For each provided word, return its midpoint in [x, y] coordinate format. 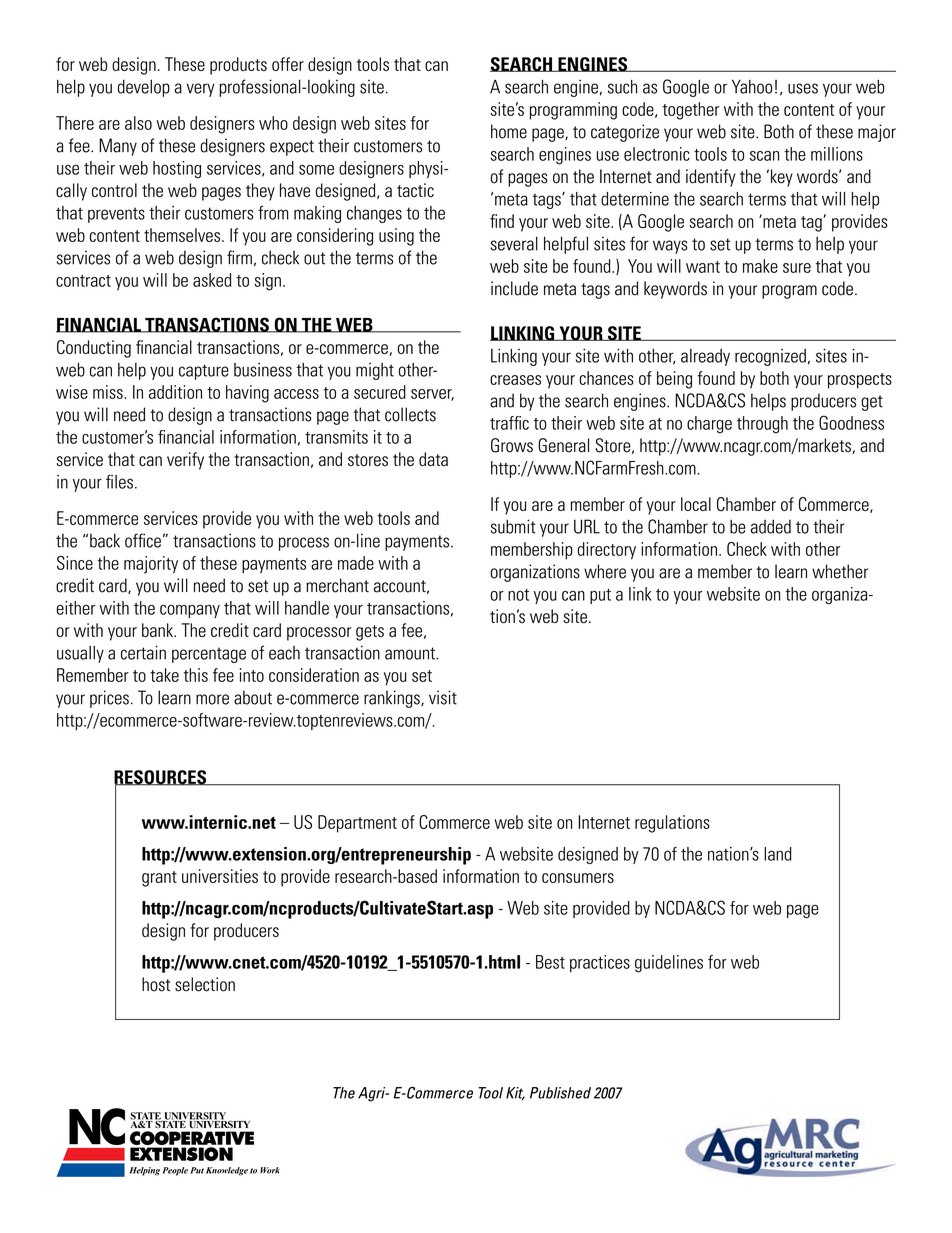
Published [560, 1093]
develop [144, 88]
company [190, 611]
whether [840, 571]
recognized [770, 357]
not [518, 595]
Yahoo [752, 86]
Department [357, 824]
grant [159, 879]
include [514, 288]
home [509, 131]
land [778, 854]
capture [204, 372]
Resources [161, 778]
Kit [515, 1094]
